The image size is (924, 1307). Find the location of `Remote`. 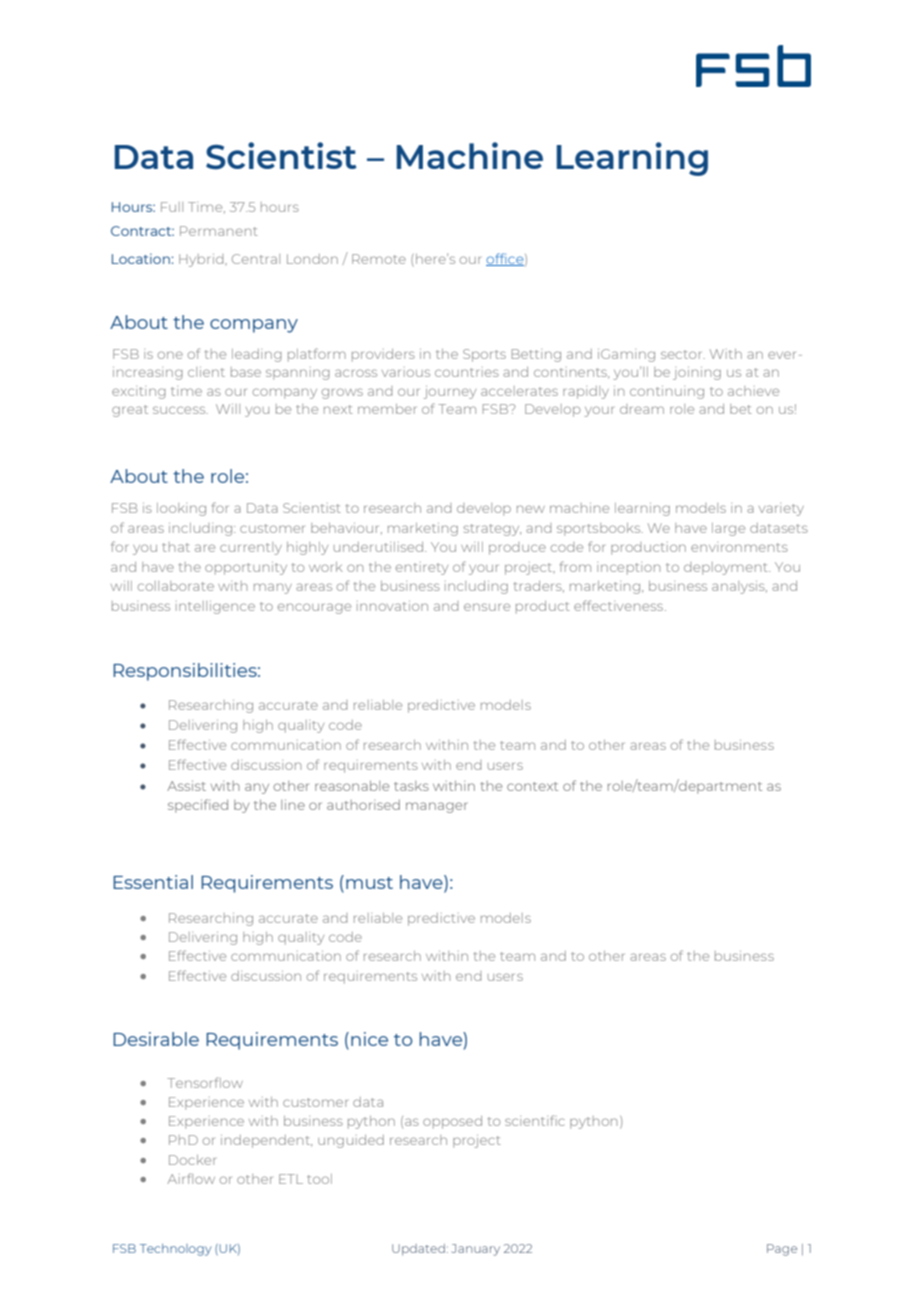

Remote is located at coordinates (379, 259).
